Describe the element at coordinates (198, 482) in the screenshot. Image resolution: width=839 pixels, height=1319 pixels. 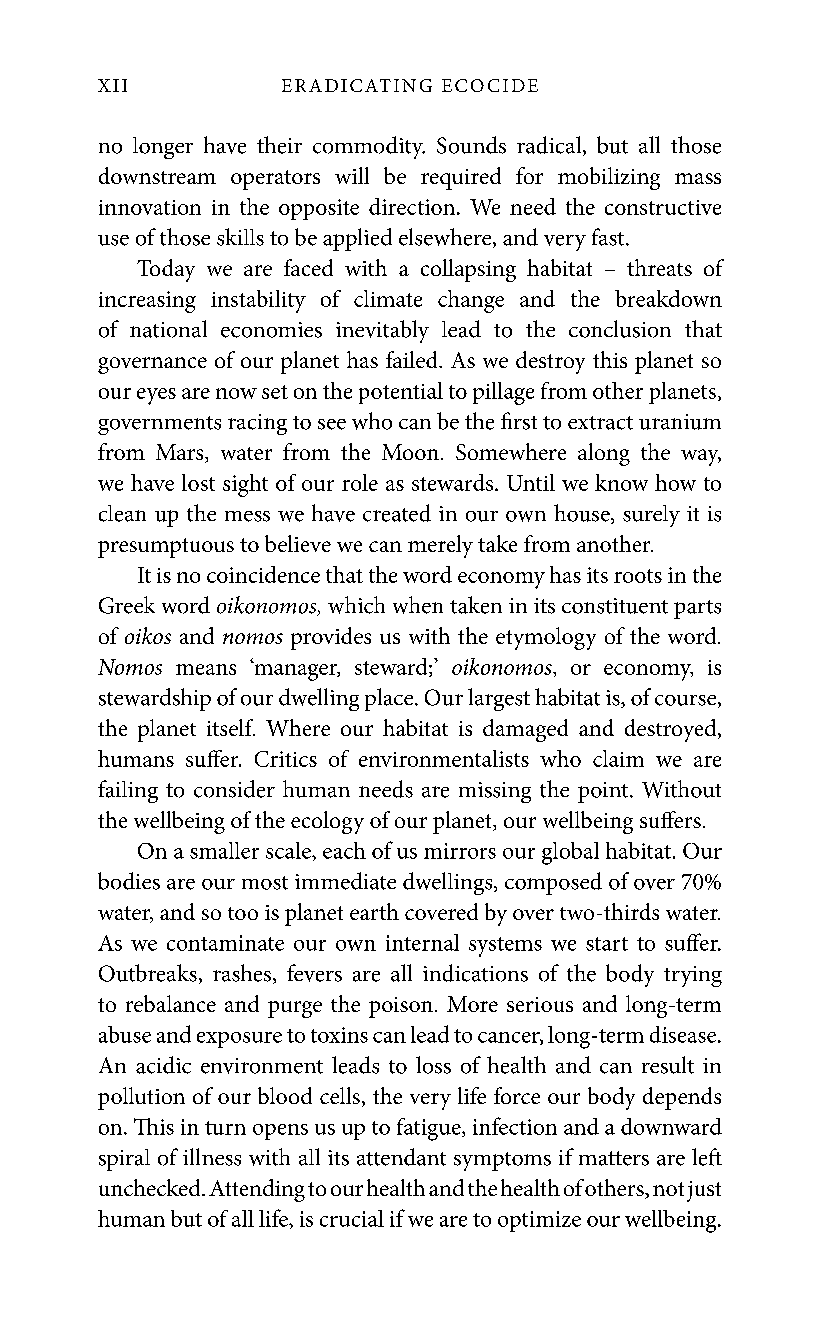
I see `lost` at that location.
